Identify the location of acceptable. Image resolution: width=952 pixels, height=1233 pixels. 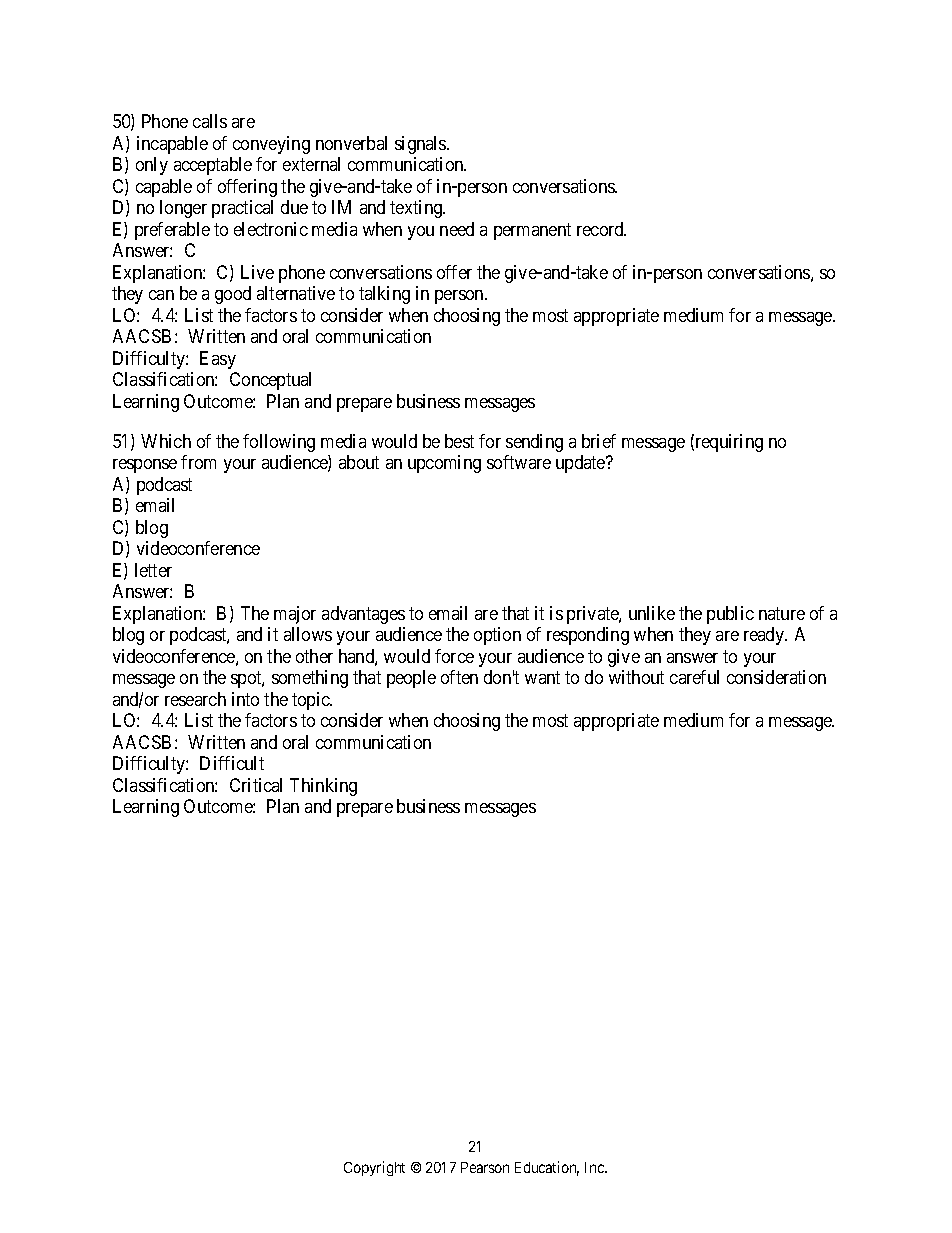
(213, 166).
